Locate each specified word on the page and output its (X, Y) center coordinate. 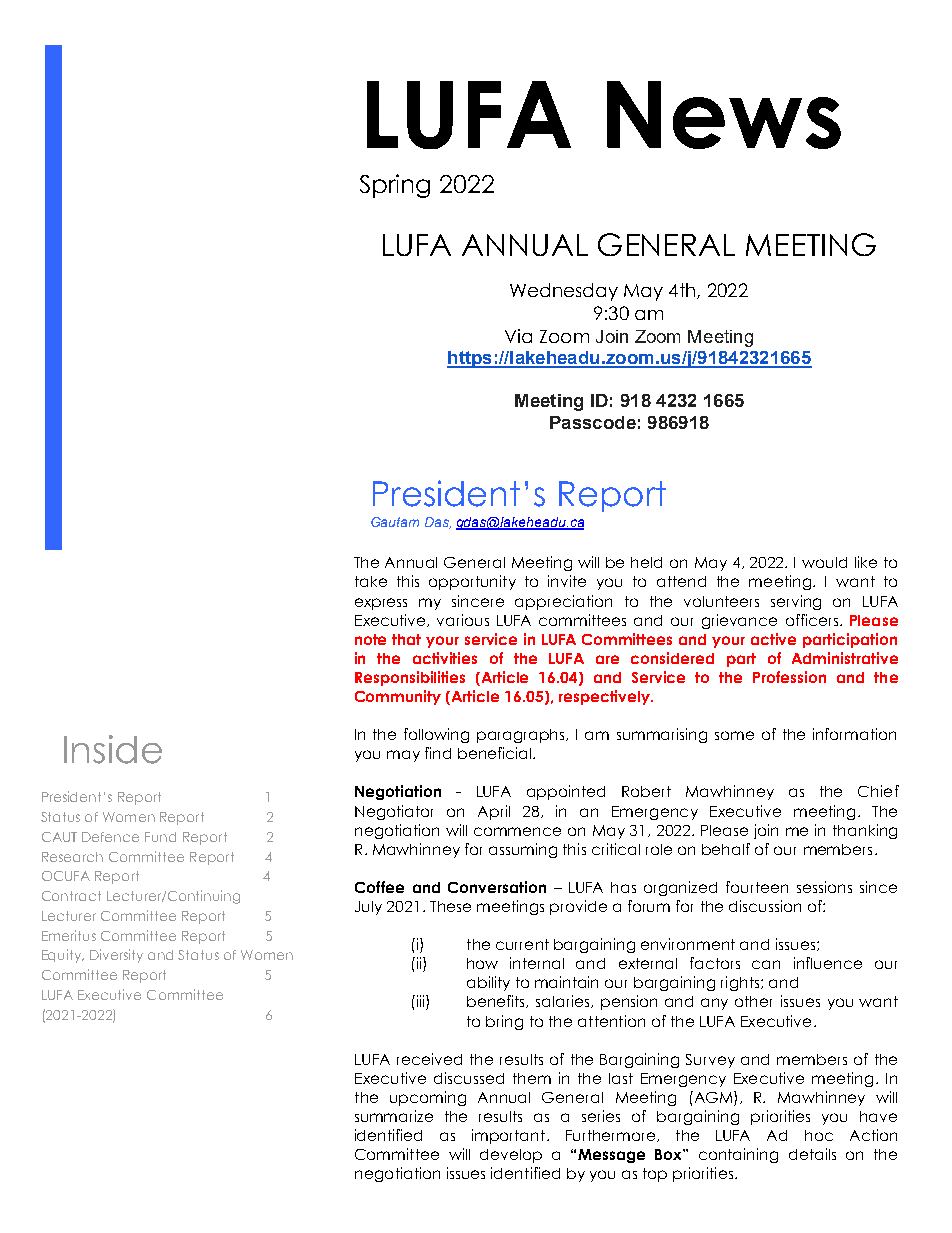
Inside (113, 749)
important (510, 1136)
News (724, 115)
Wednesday (564, 292)
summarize (394, 1116)
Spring (395, 186)
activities (445, 658)
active (773, 639)
